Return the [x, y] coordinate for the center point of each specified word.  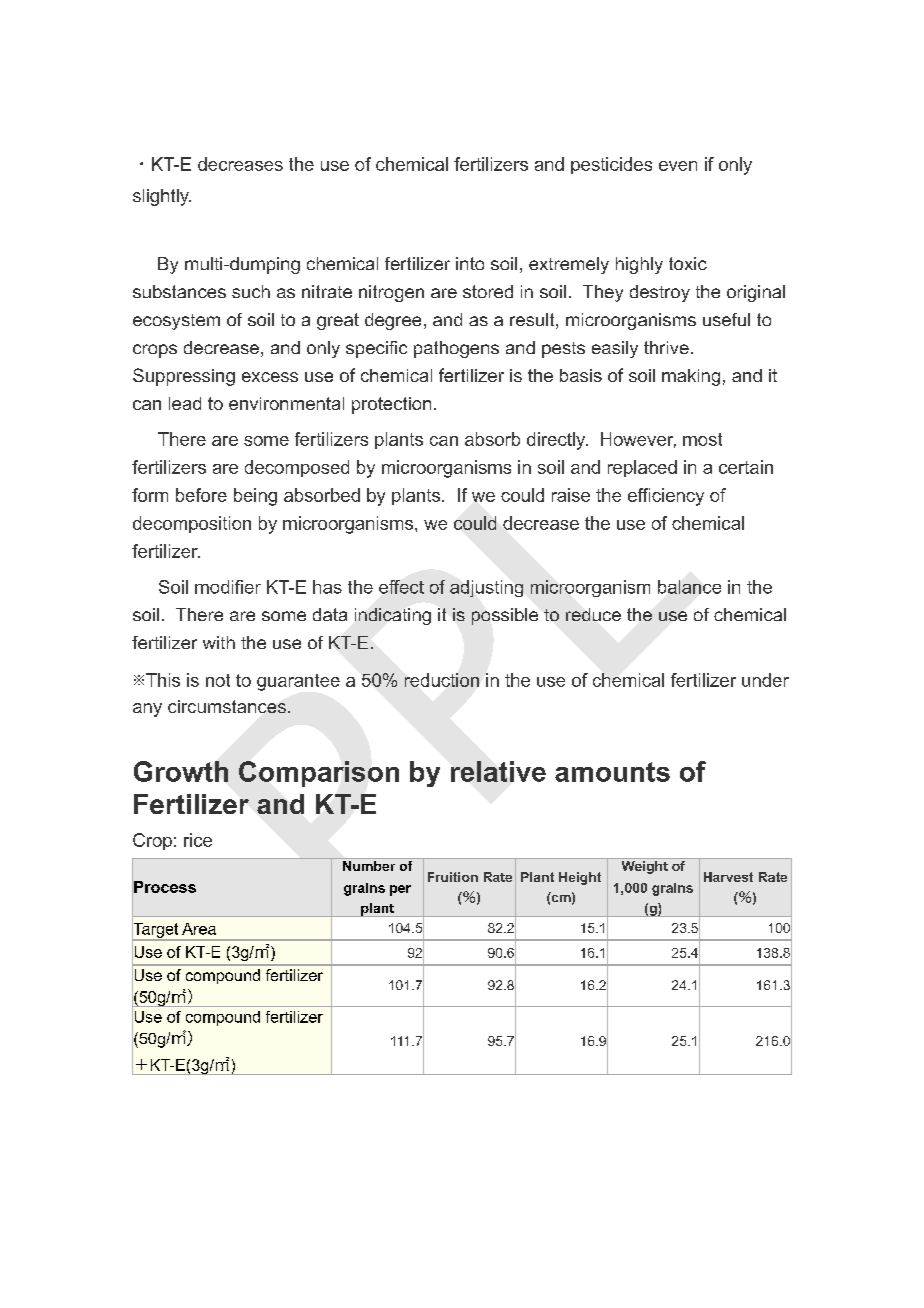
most [702, 439]
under [765, 680]
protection [391, 405]
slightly [162, 197]
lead [185, 403]
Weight [645, 867]
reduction [442, 680]
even [678, 166]
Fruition [453, 877]
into [470, 263]
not [218, 680]
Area [199, 929]
